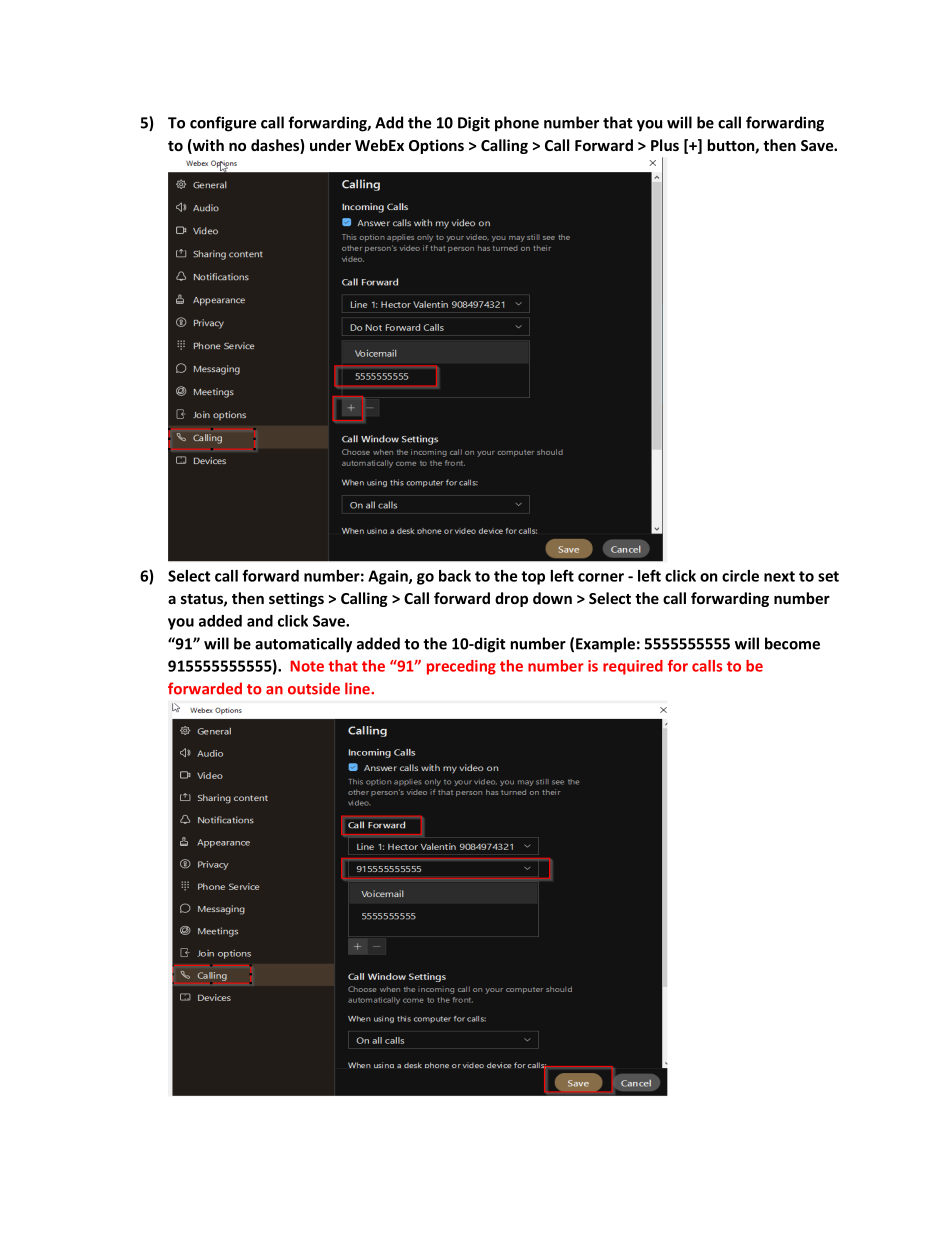 This document has height=1233, width=952. What do you see at coordinates (223, 124) in the document?
I see `configure` at bounding box center [223, 124].
